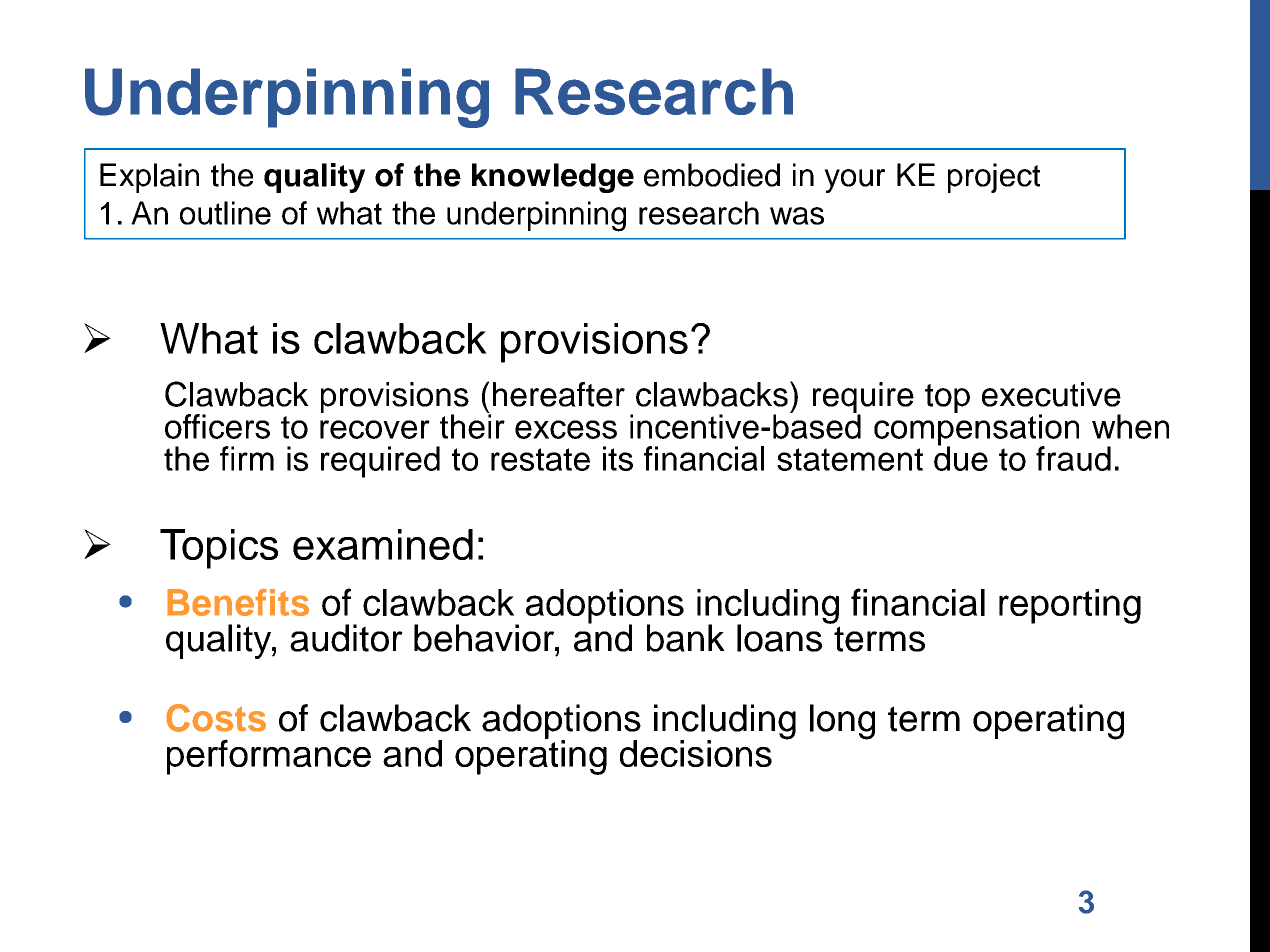 Image resolution: width=1270 pixels, height=952 pixels. Describe the element at coordinates (247, 458) in the image. I see `firm` at that location.
